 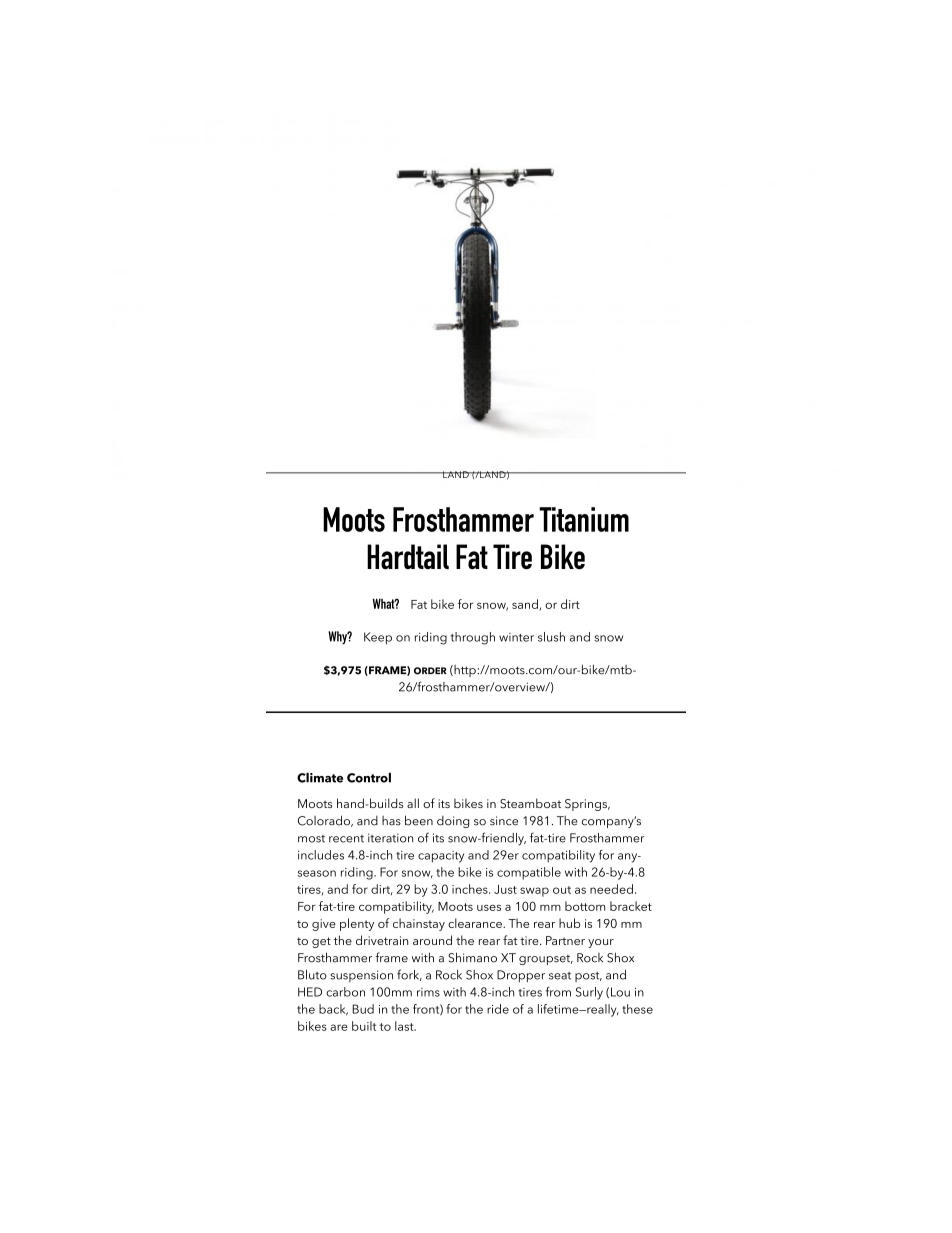 What do you see at coordinates (369, 778) in the screenshot?
I see `Control` at bounding box center [369, 778].
